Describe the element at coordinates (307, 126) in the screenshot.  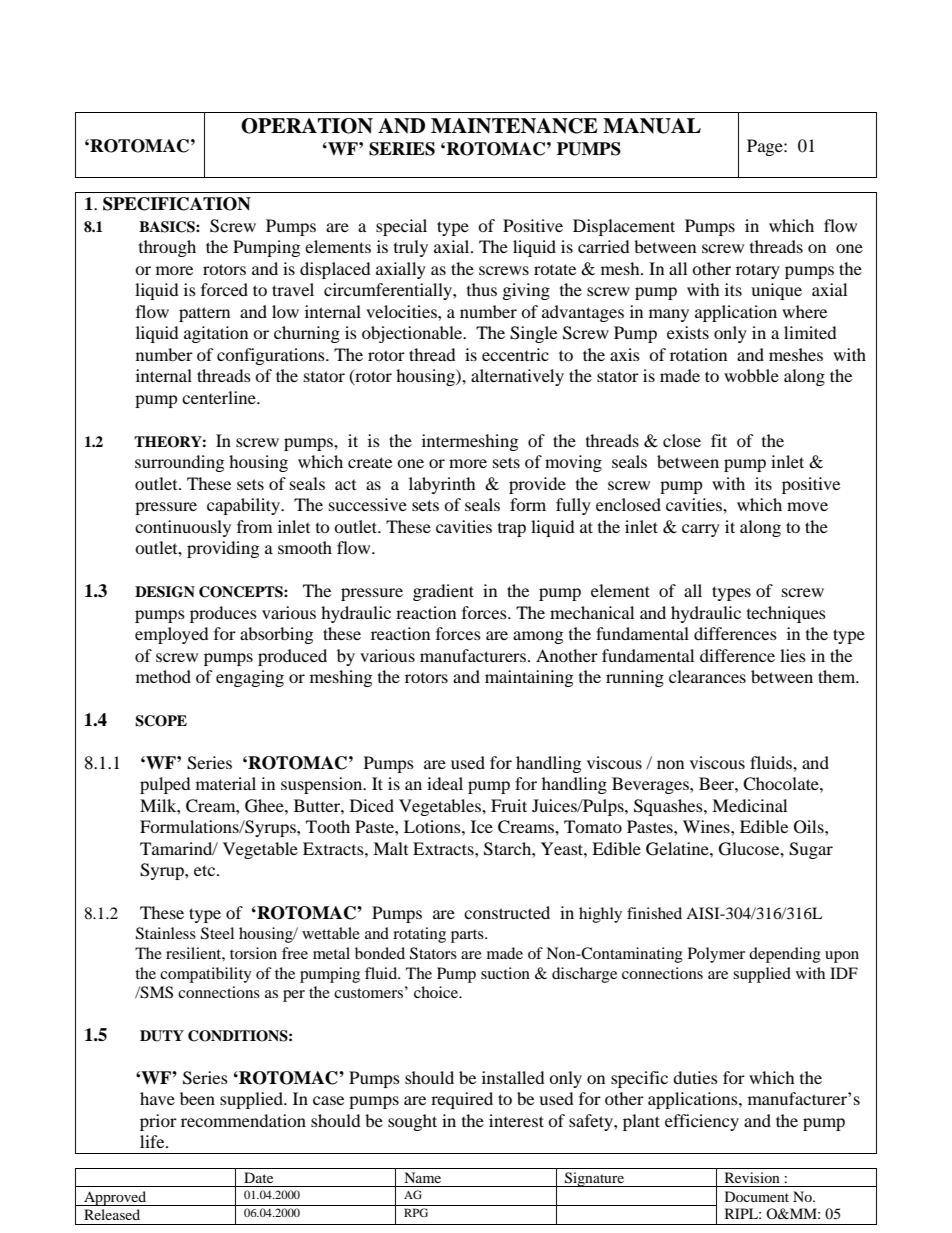
I see `OPERATION` at that location.
